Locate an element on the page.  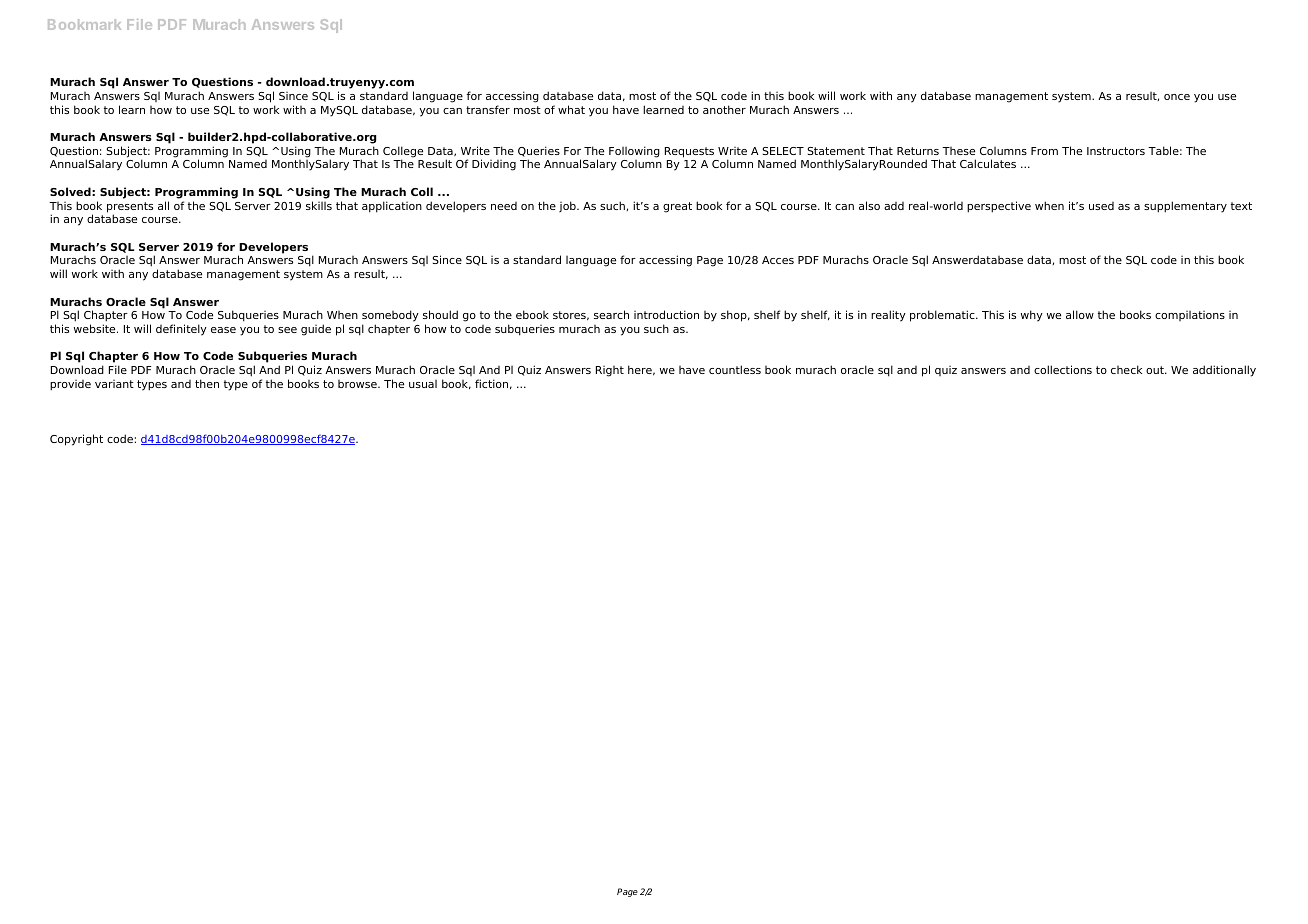
then is located at coordinates (207, 383).
